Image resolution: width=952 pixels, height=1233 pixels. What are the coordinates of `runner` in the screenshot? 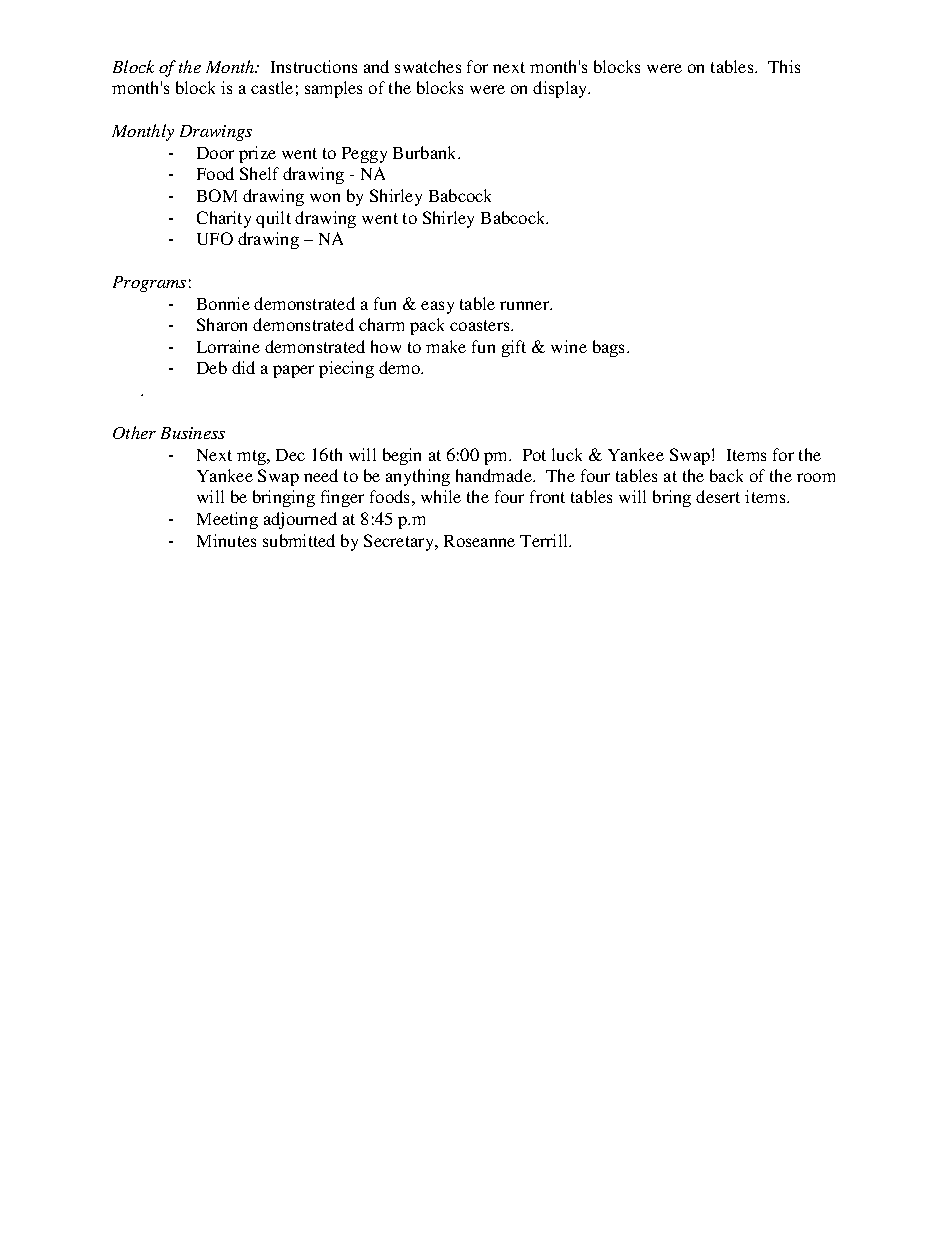 It's located at (525, 305).
